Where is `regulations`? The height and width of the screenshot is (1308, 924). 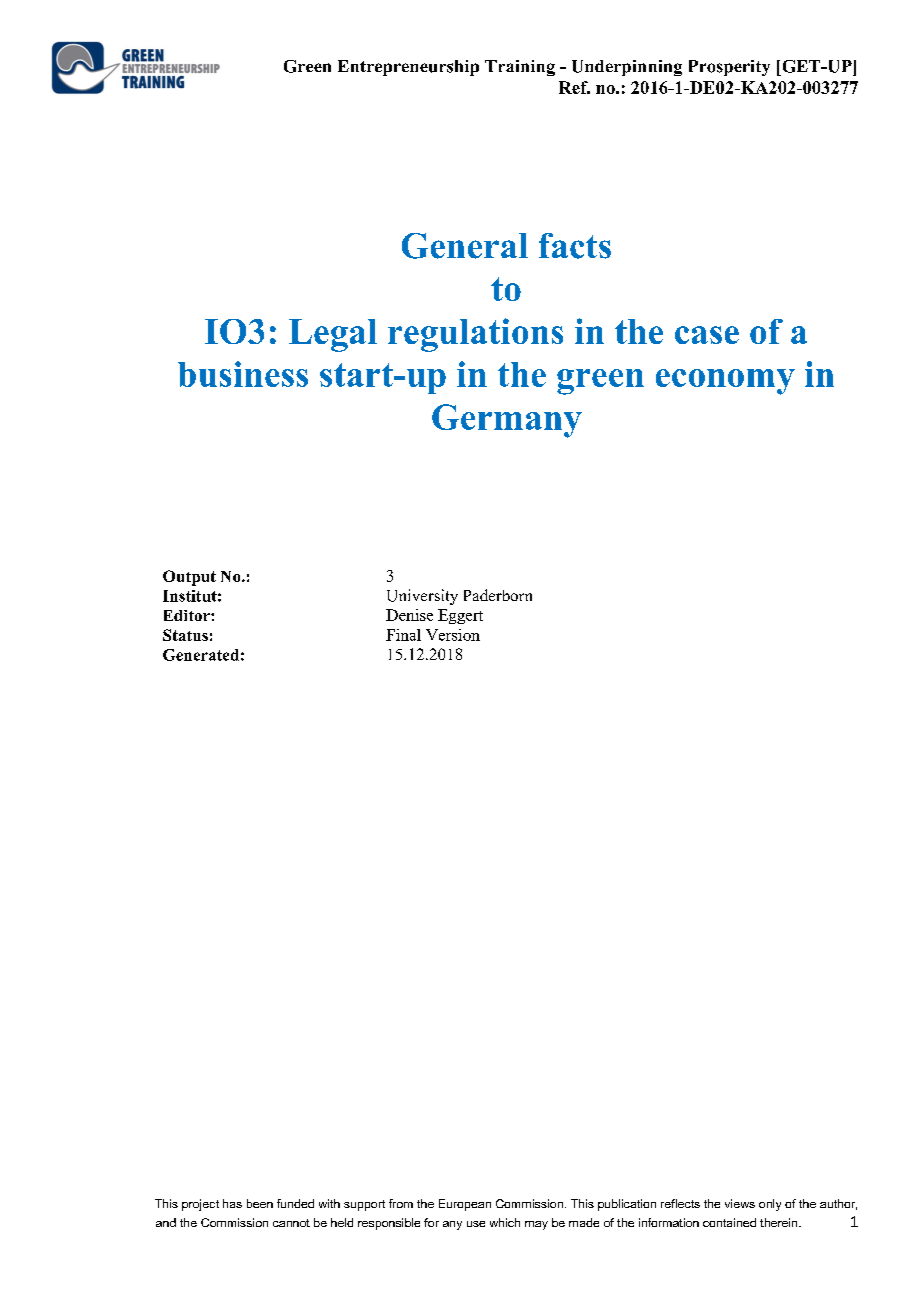 regulations is located at coordinates (475, 335).
